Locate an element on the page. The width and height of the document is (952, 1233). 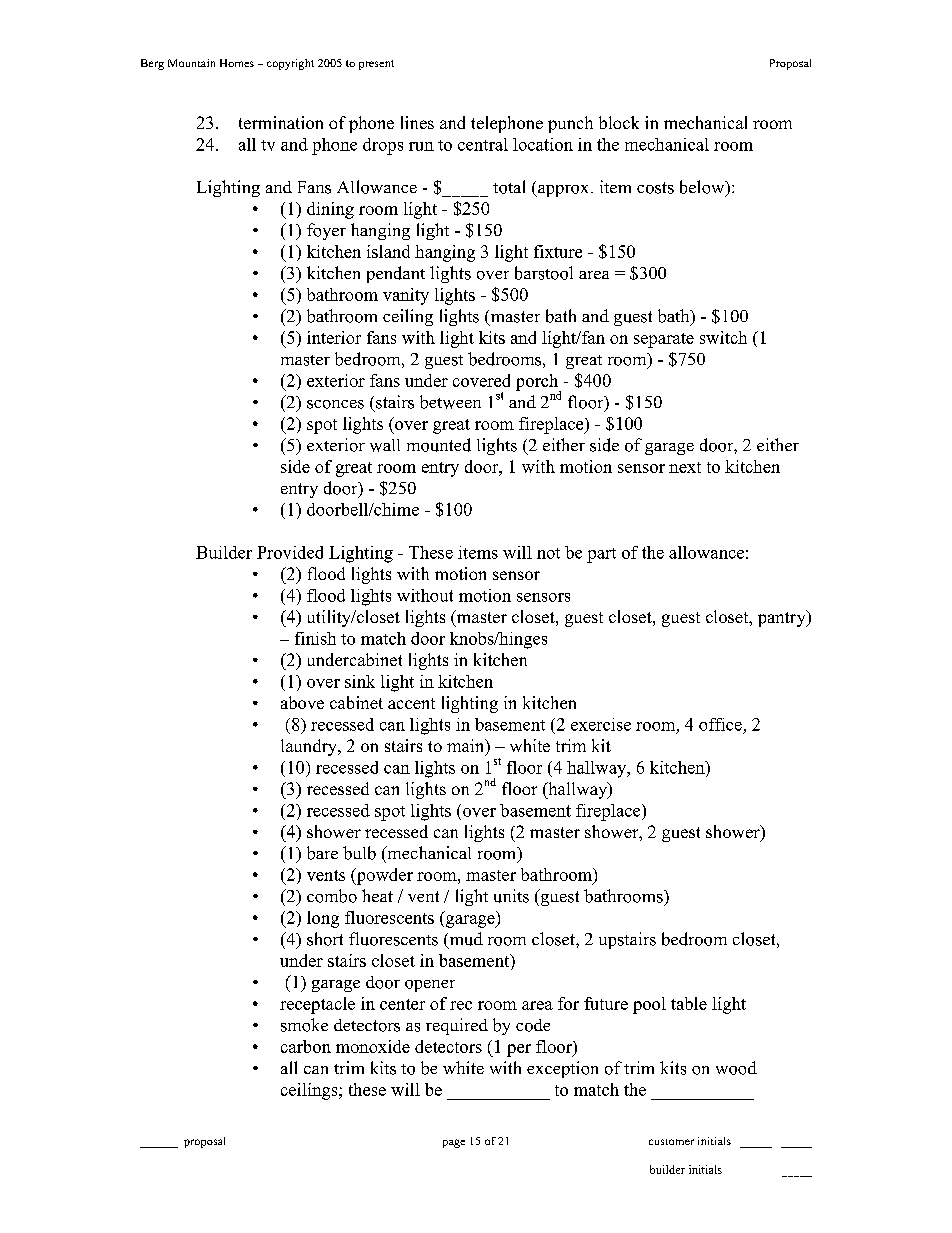
sconces is located at coordinates (335, 404).
